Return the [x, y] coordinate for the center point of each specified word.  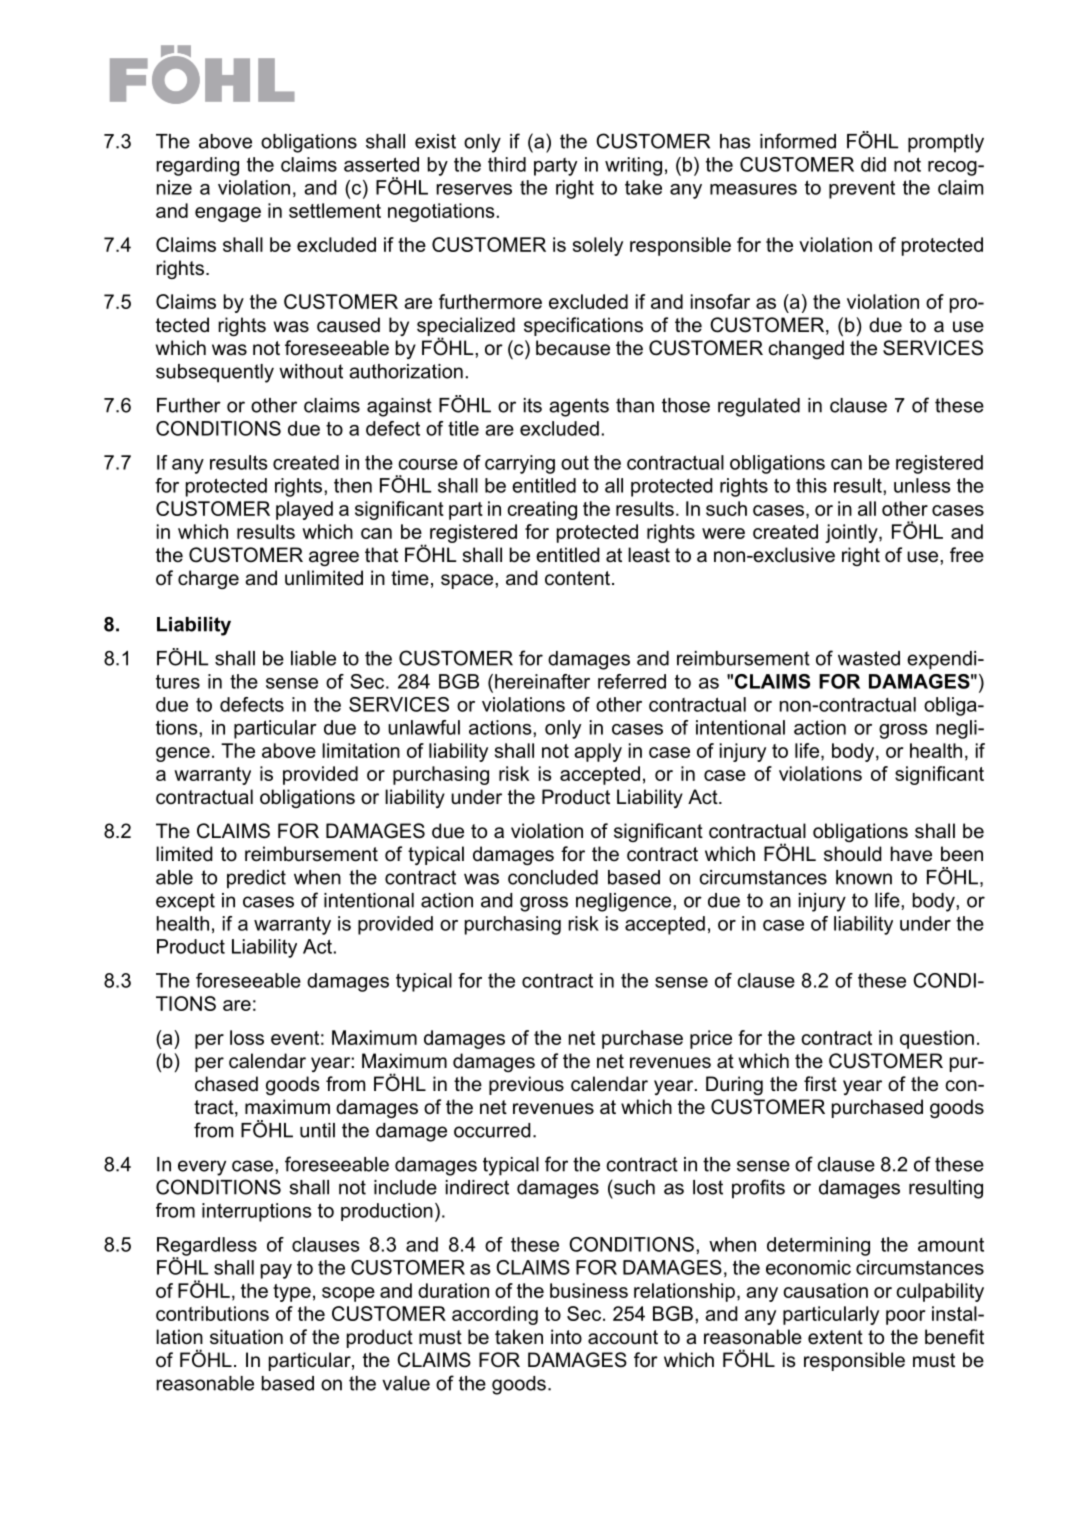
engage [228, 214]
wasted [869, 658]
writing [633, 166]
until [317, 1130]
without [311, 371]
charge [208, 579]
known [864, 877]
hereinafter [542, 681]
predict [256, 879]
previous [526, 1085]
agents [579, 407]
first [820, 1084]
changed [806, 349]
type [292, 1293]
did [873, 164]
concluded [553, 877]
